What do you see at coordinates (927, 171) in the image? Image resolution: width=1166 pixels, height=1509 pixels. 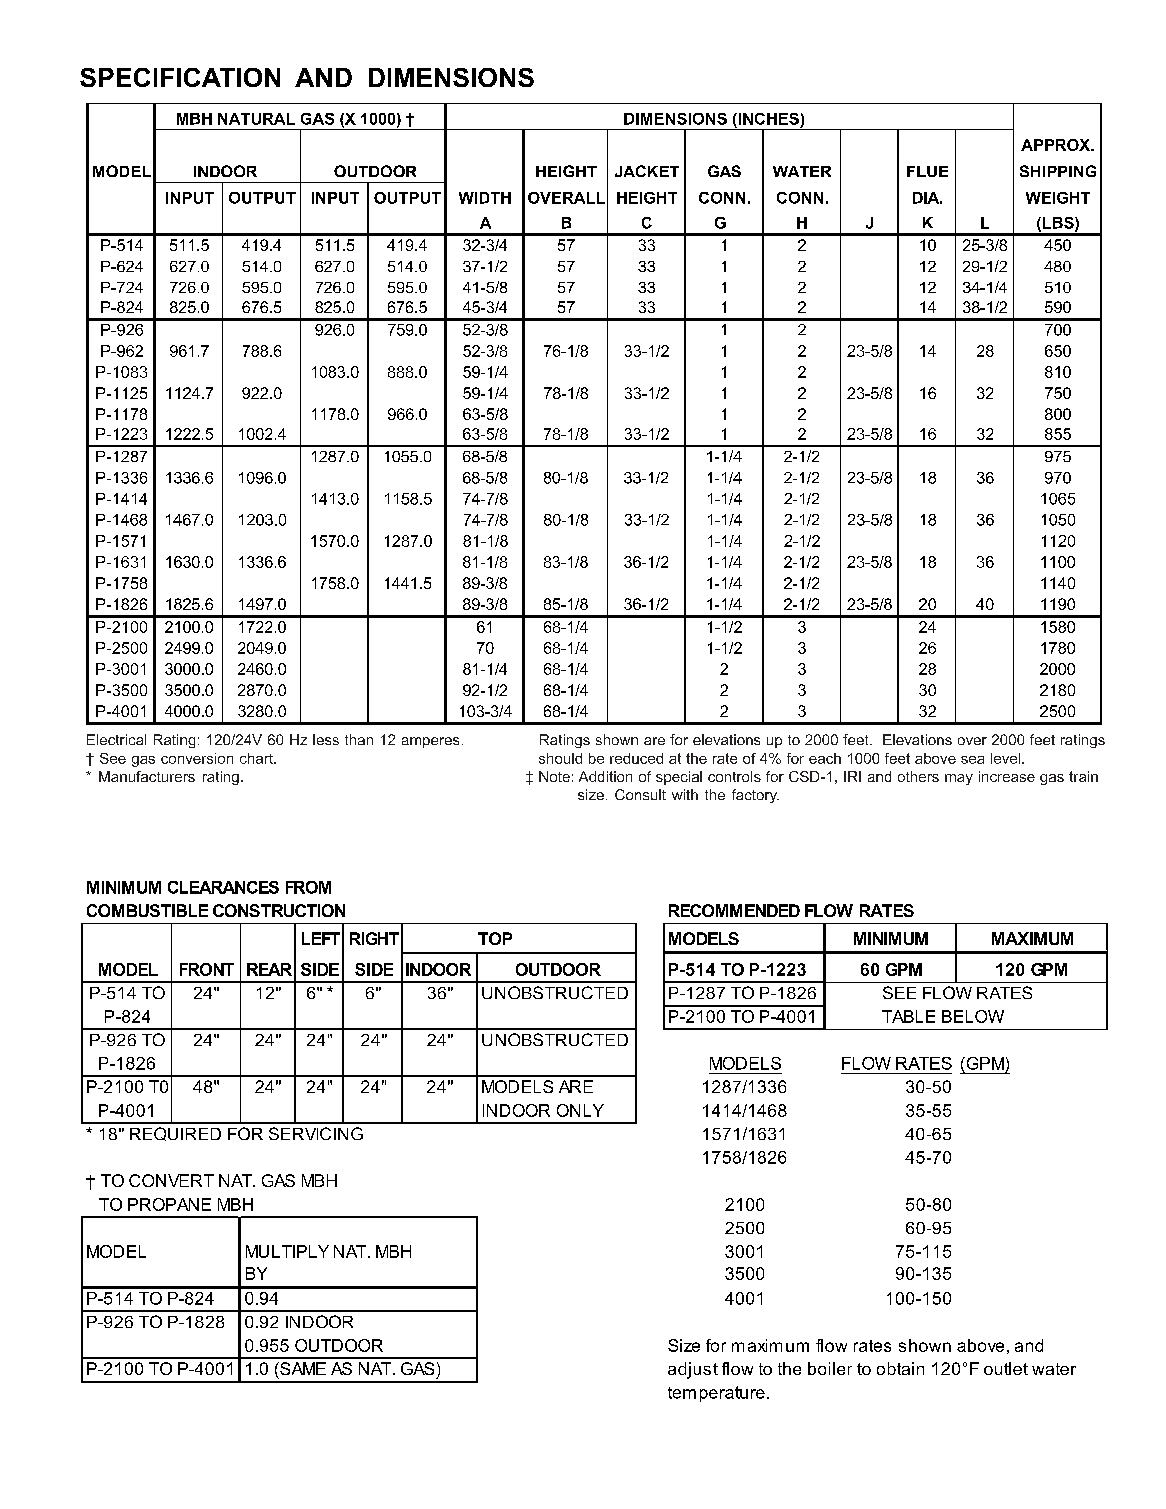 I see `FLUE` at bounding box center [927, 171].
